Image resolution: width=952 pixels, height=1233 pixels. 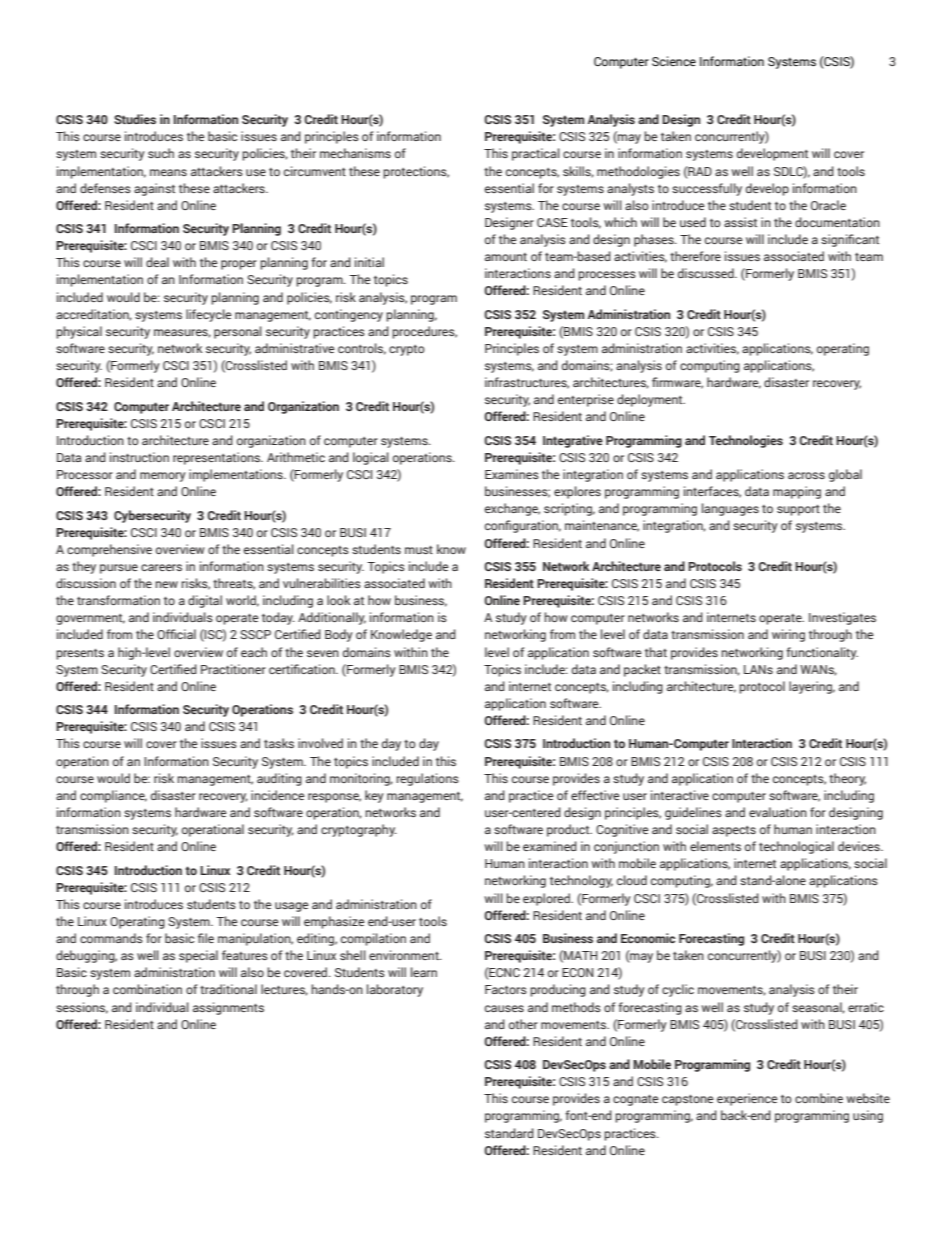 What do you see at coordinates (166, 584) in the screenshot?
I see `new` at bounding box center [166, 584].
